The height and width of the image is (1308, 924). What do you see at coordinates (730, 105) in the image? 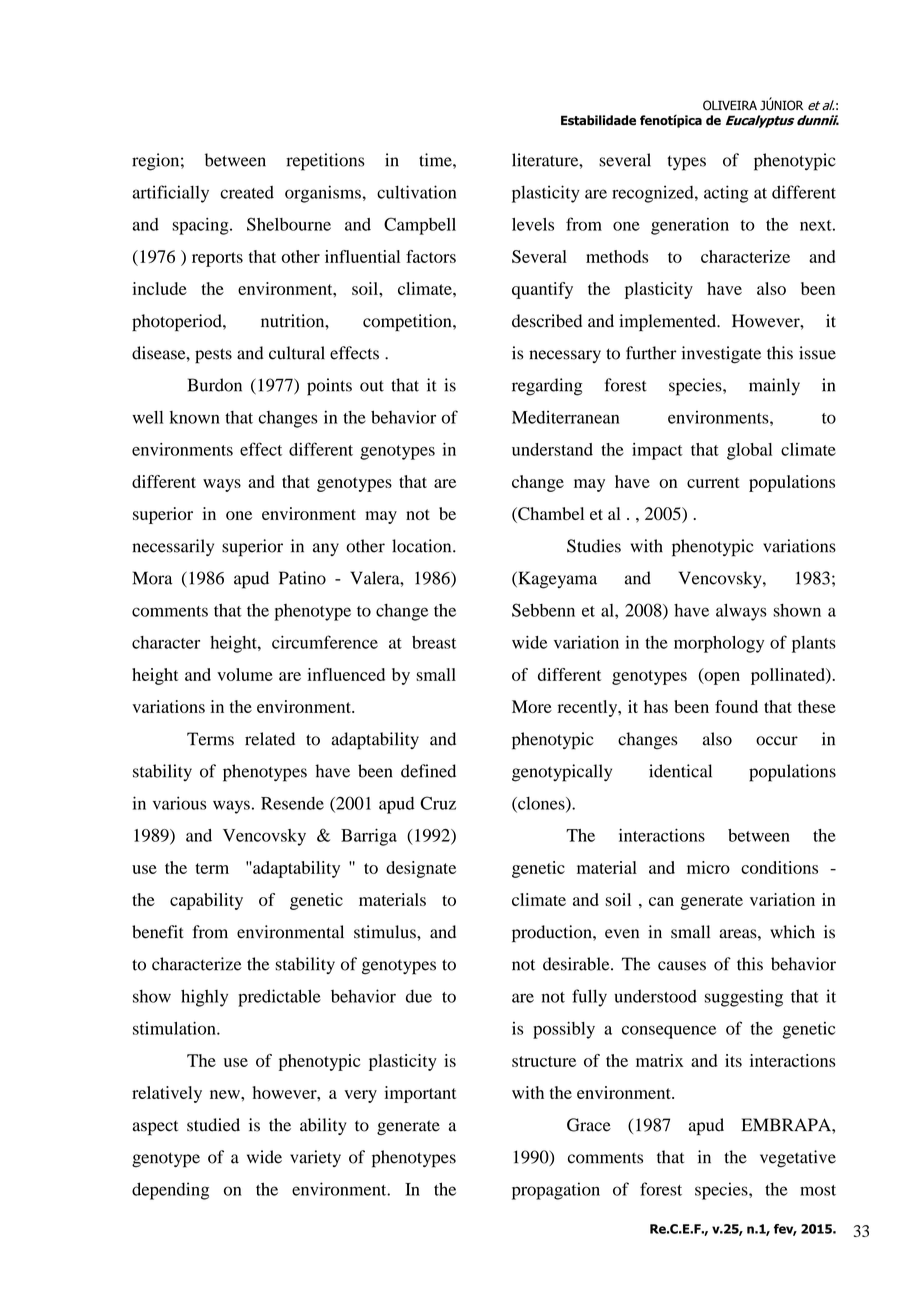
I see `OLIVEIRA` at bounding box center [730, 105].
